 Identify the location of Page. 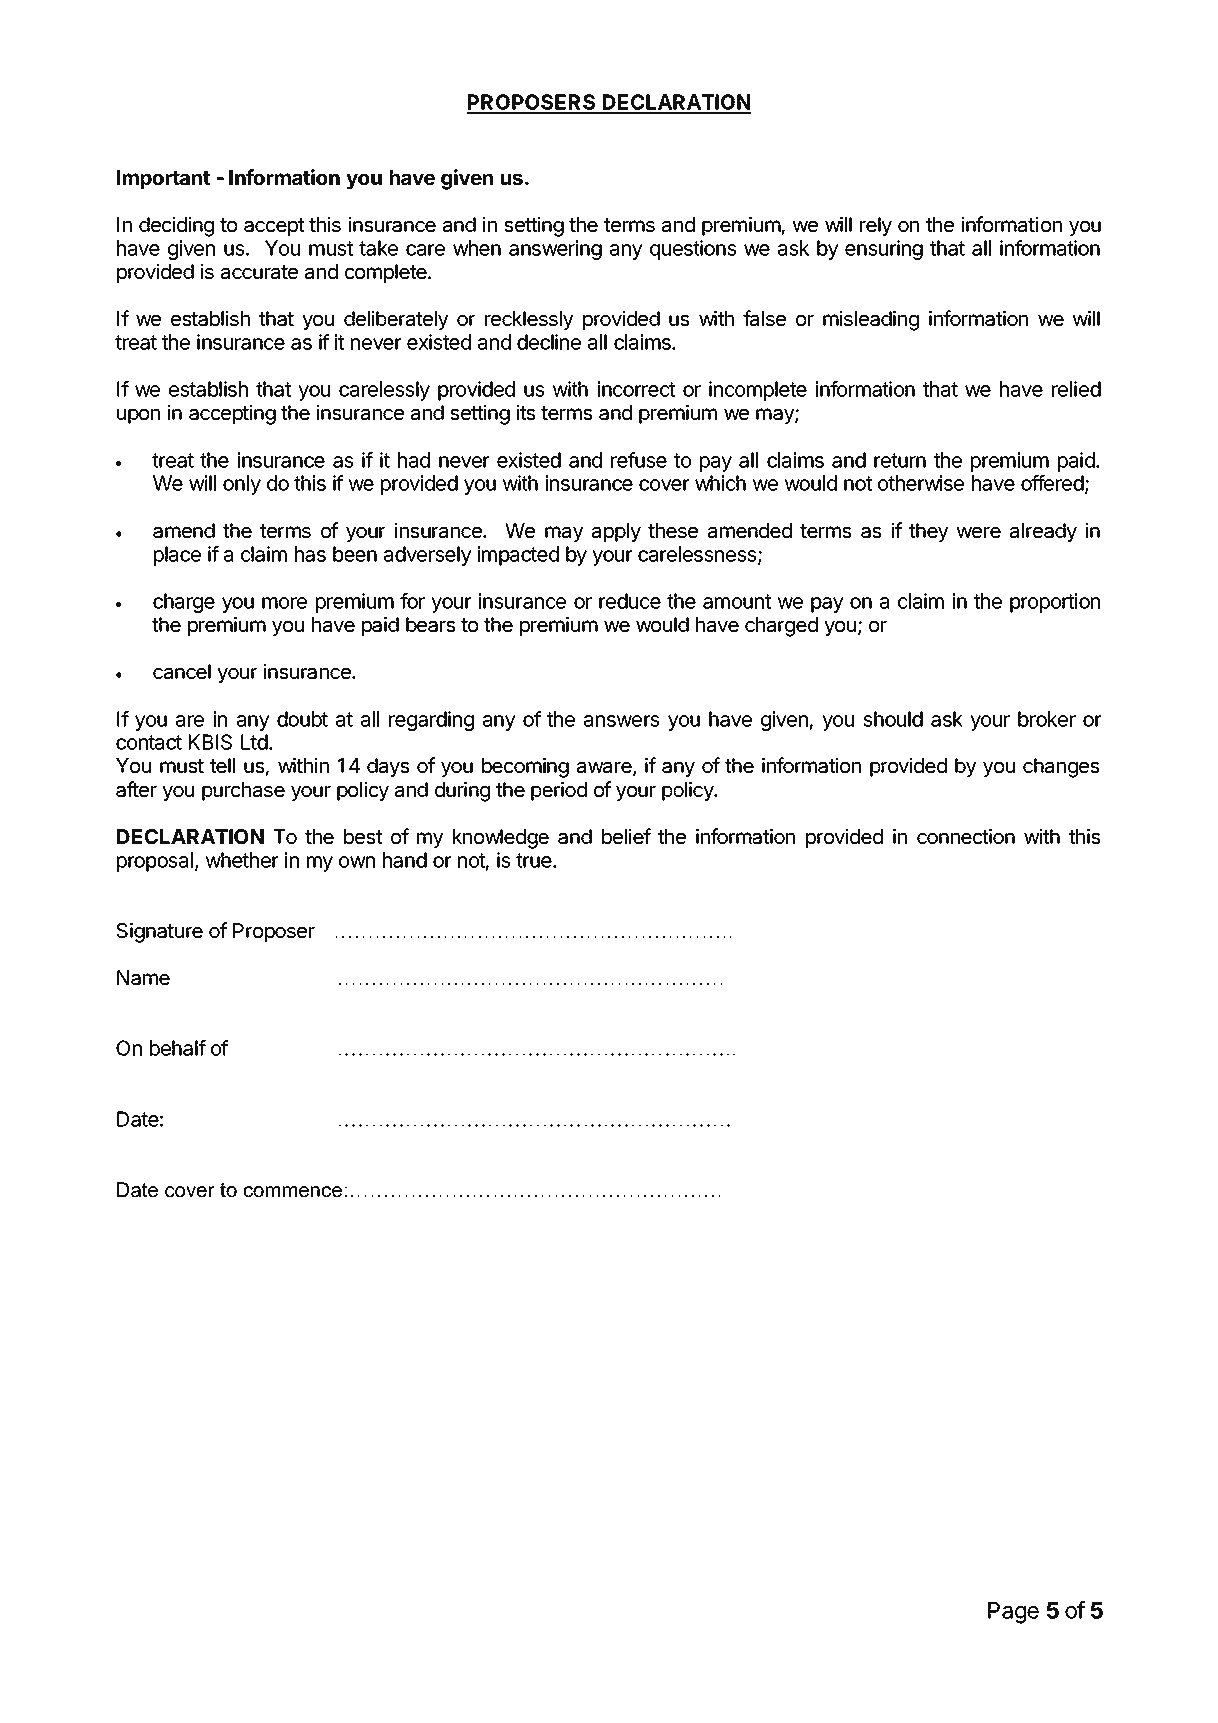
(1013, 1613).
